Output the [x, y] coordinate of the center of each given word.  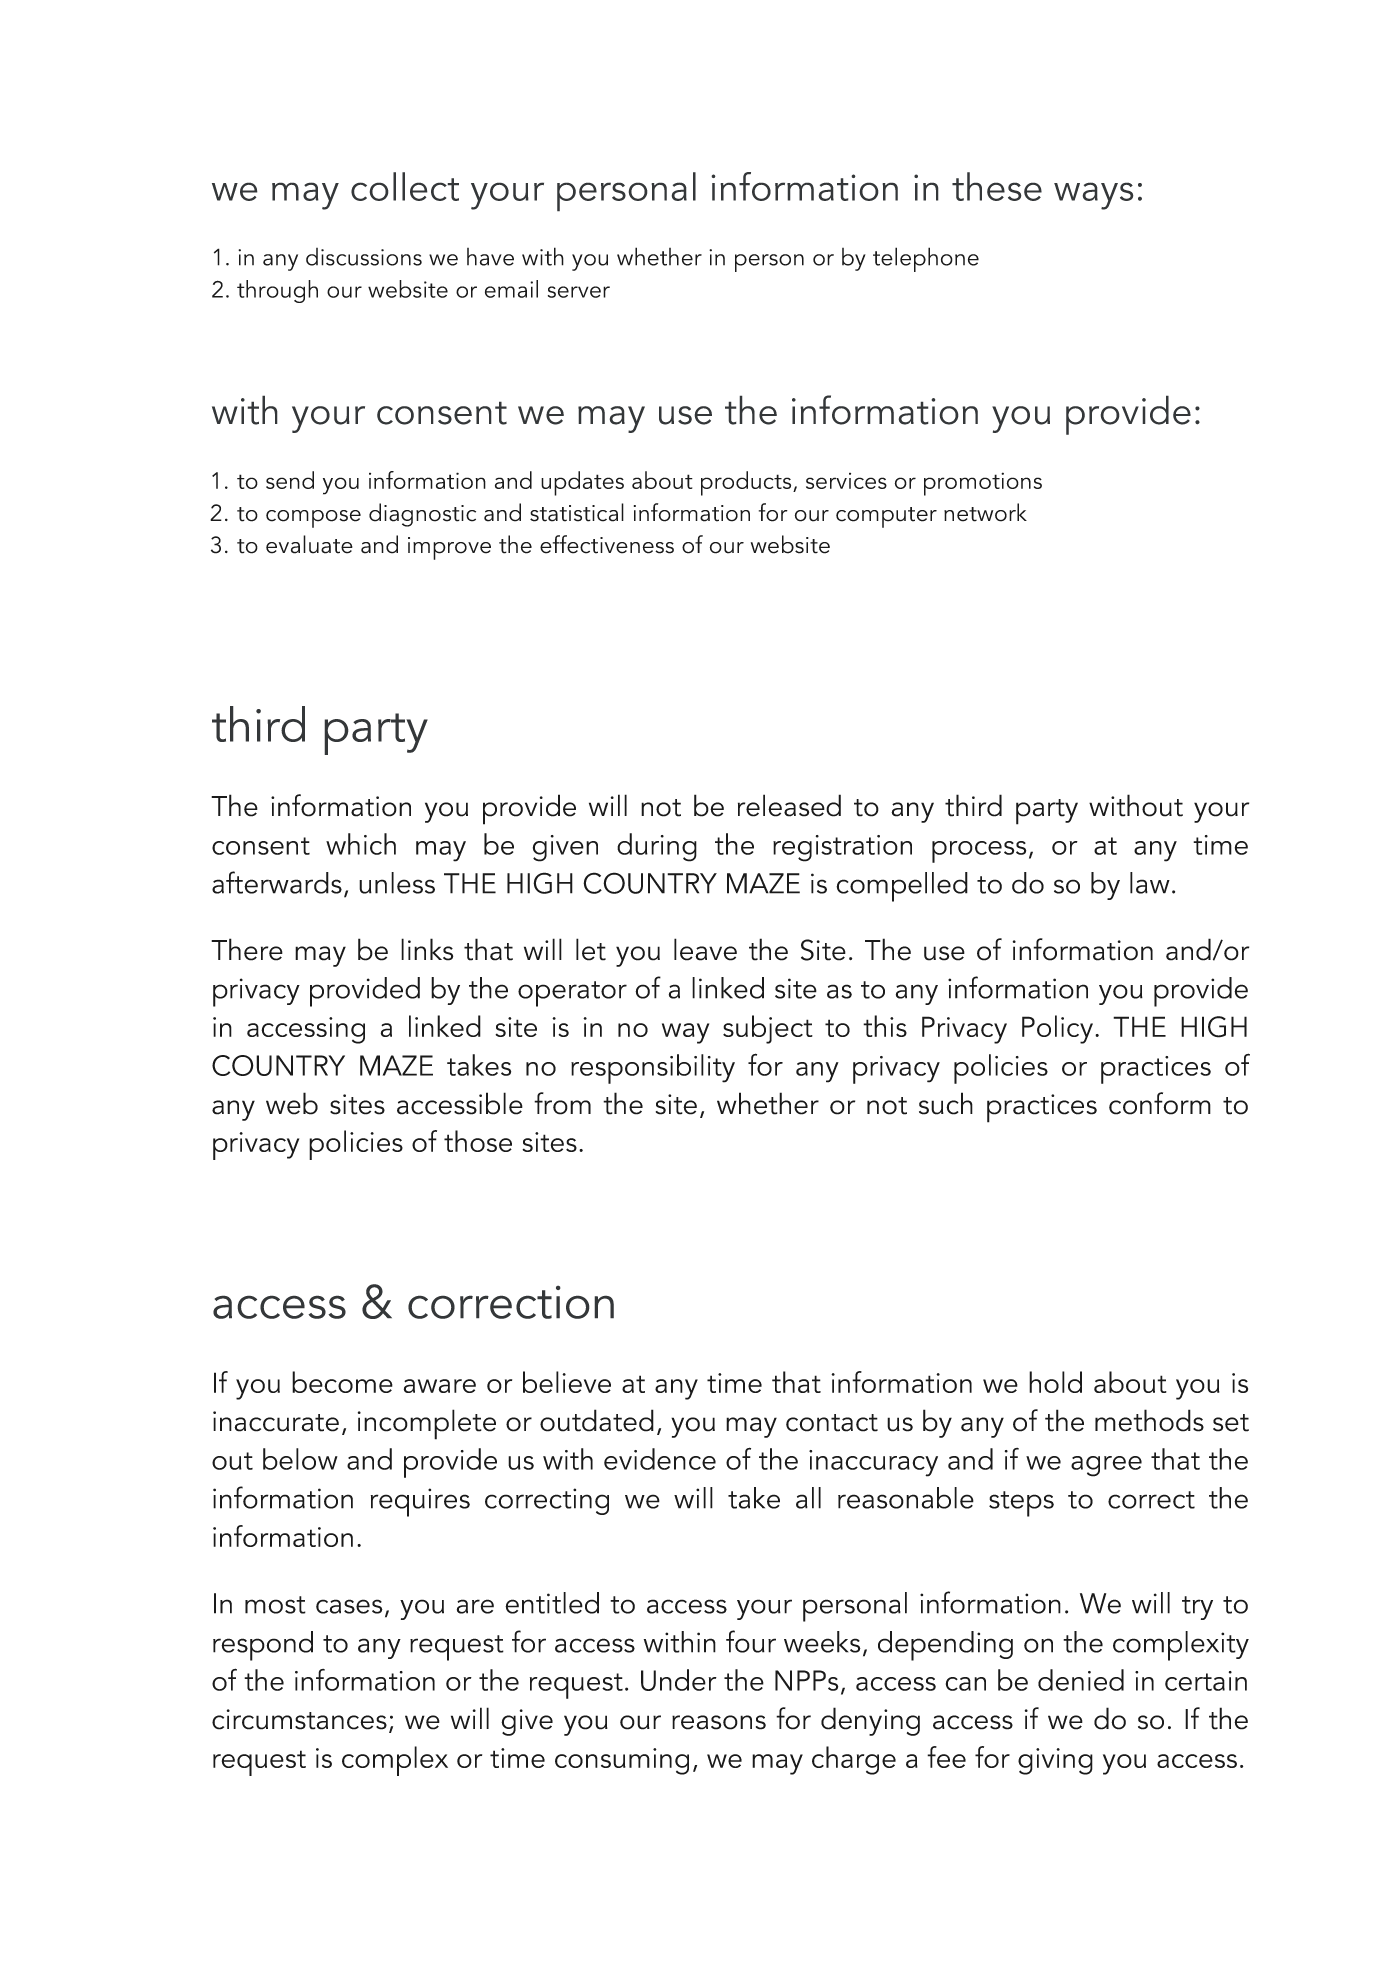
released [789, 805]
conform [1160, 1103]
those [478, 1141]
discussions [364, 257]
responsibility [653, 1069]
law [1150, 883]
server [579, 292]
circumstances [299, 1719]
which [361, 844]
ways [1094, 196]
